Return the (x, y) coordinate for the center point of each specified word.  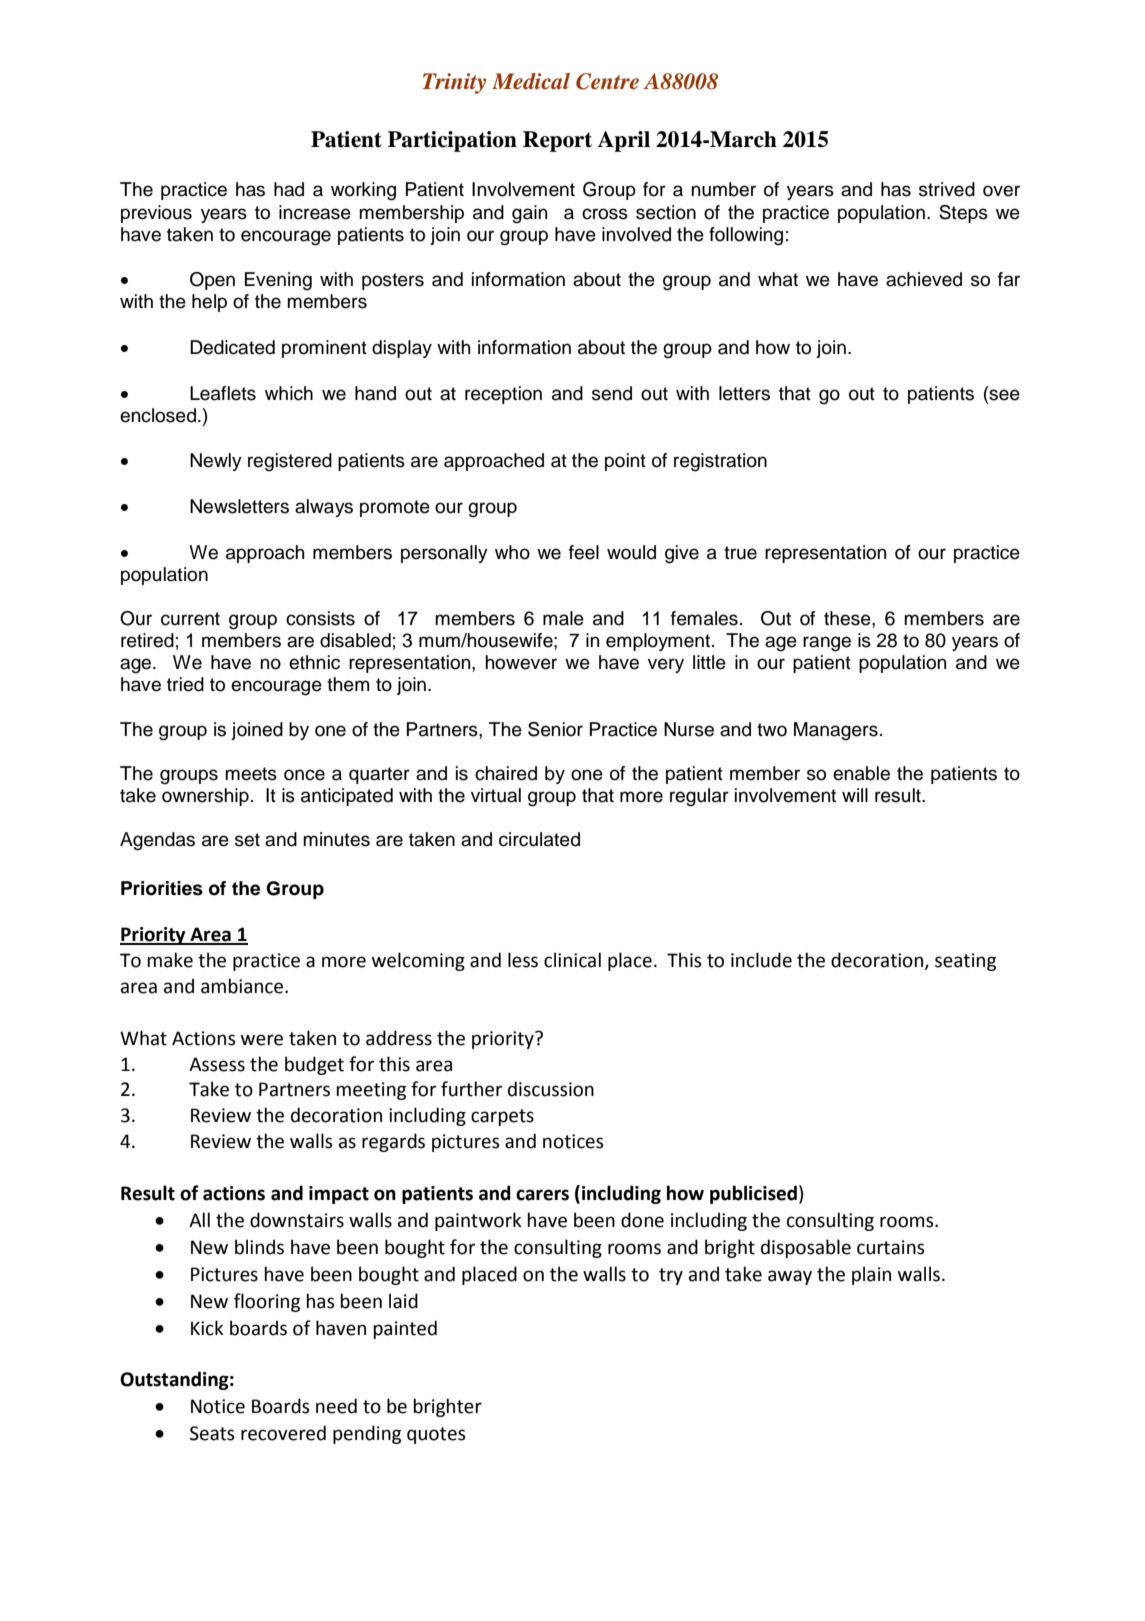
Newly (216, 462)
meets (251, 774)
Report (557, 141)
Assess (217, 1064)
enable (861, 773)
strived (947, 189)
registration (720, 462)
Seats (212, 1433)
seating (965, 962)
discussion (551, 1089)
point (625, 462)
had (289, 189)
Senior (555, 729)
